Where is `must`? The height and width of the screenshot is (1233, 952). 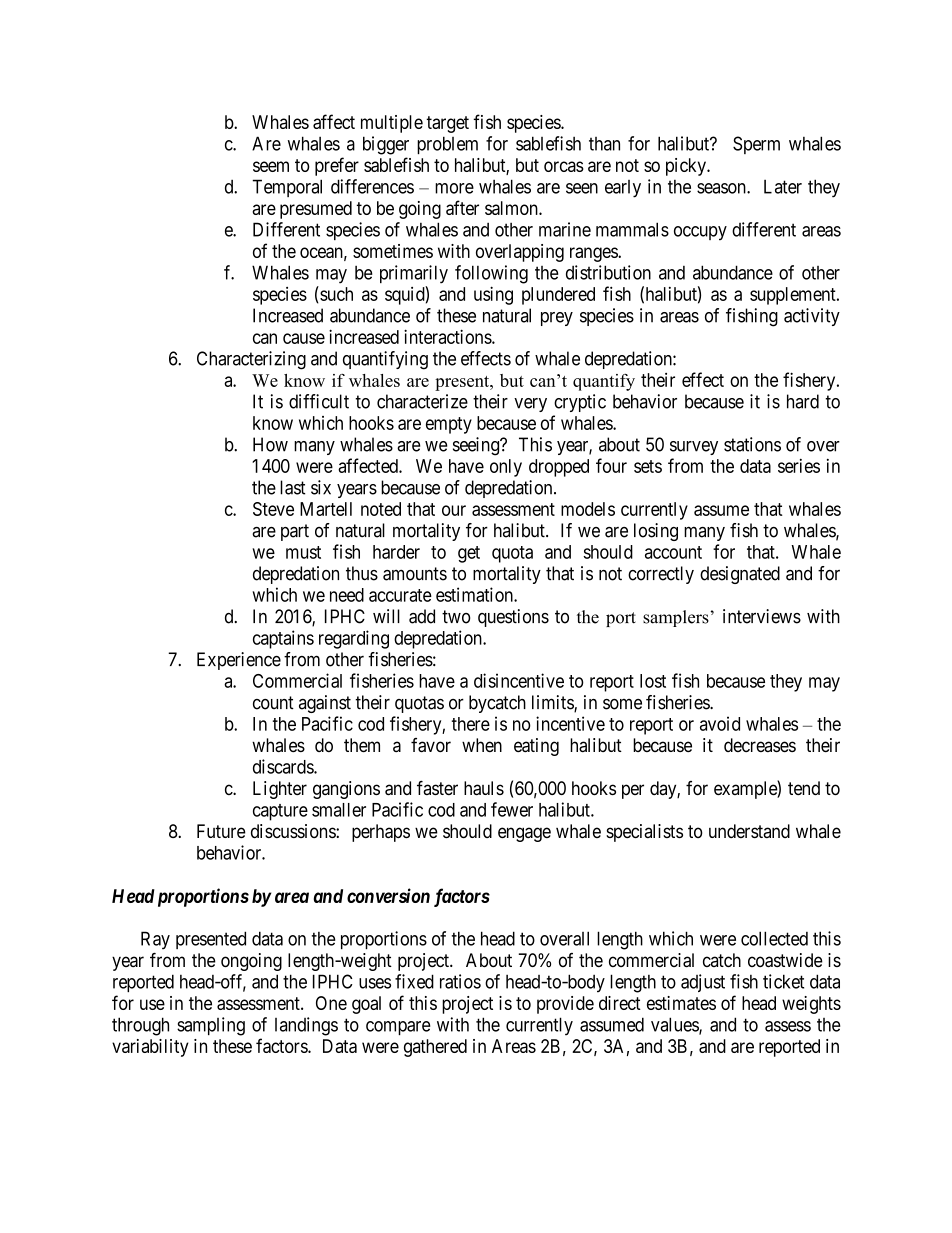
must is located at coordinates (303, 552).
